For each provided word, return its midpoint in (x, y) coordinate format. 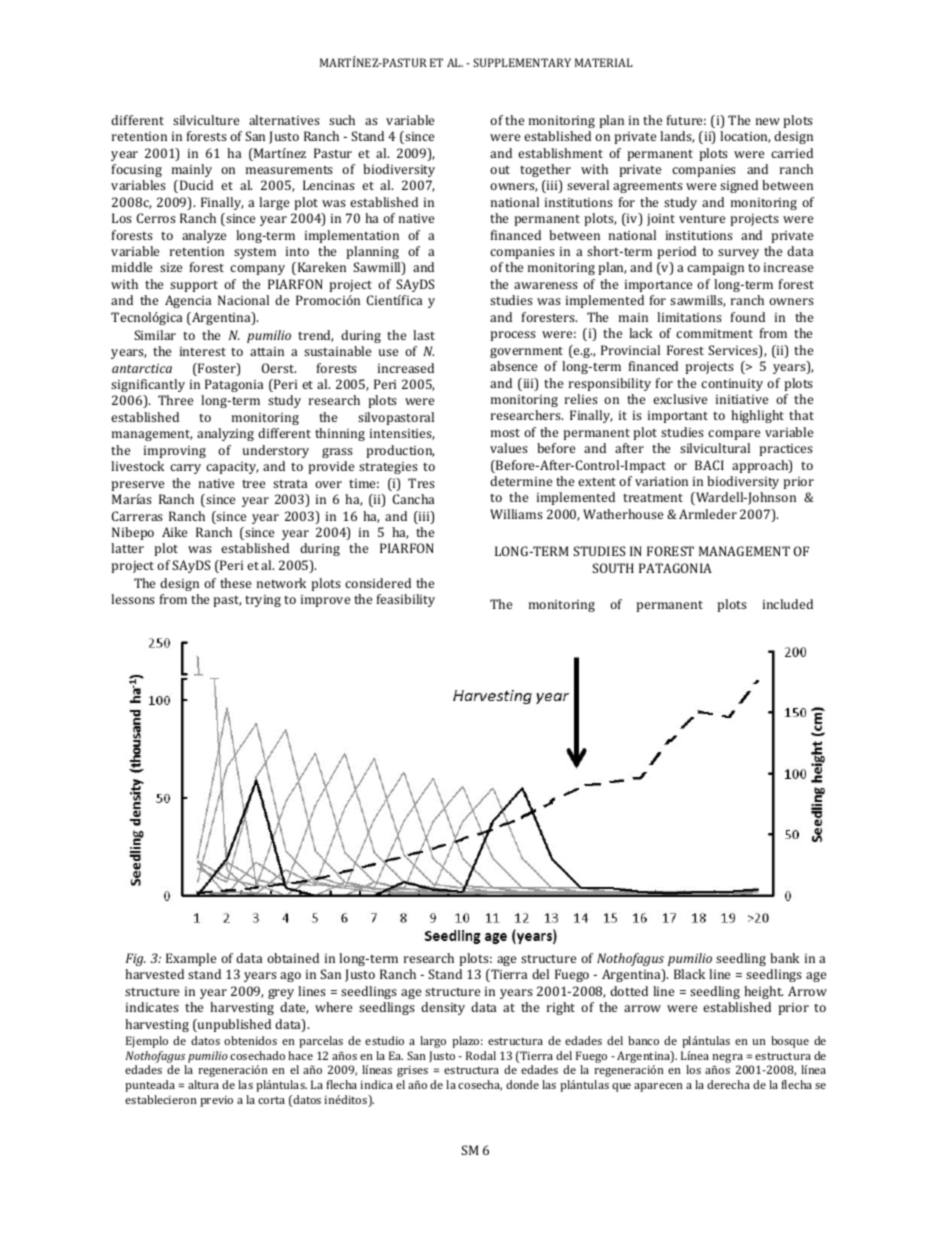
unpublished (233, 1025)
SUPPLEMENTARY (522, 62)
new (768, 121)
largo (433, 1042)
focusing (137, 170)
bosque (790, 1042)
